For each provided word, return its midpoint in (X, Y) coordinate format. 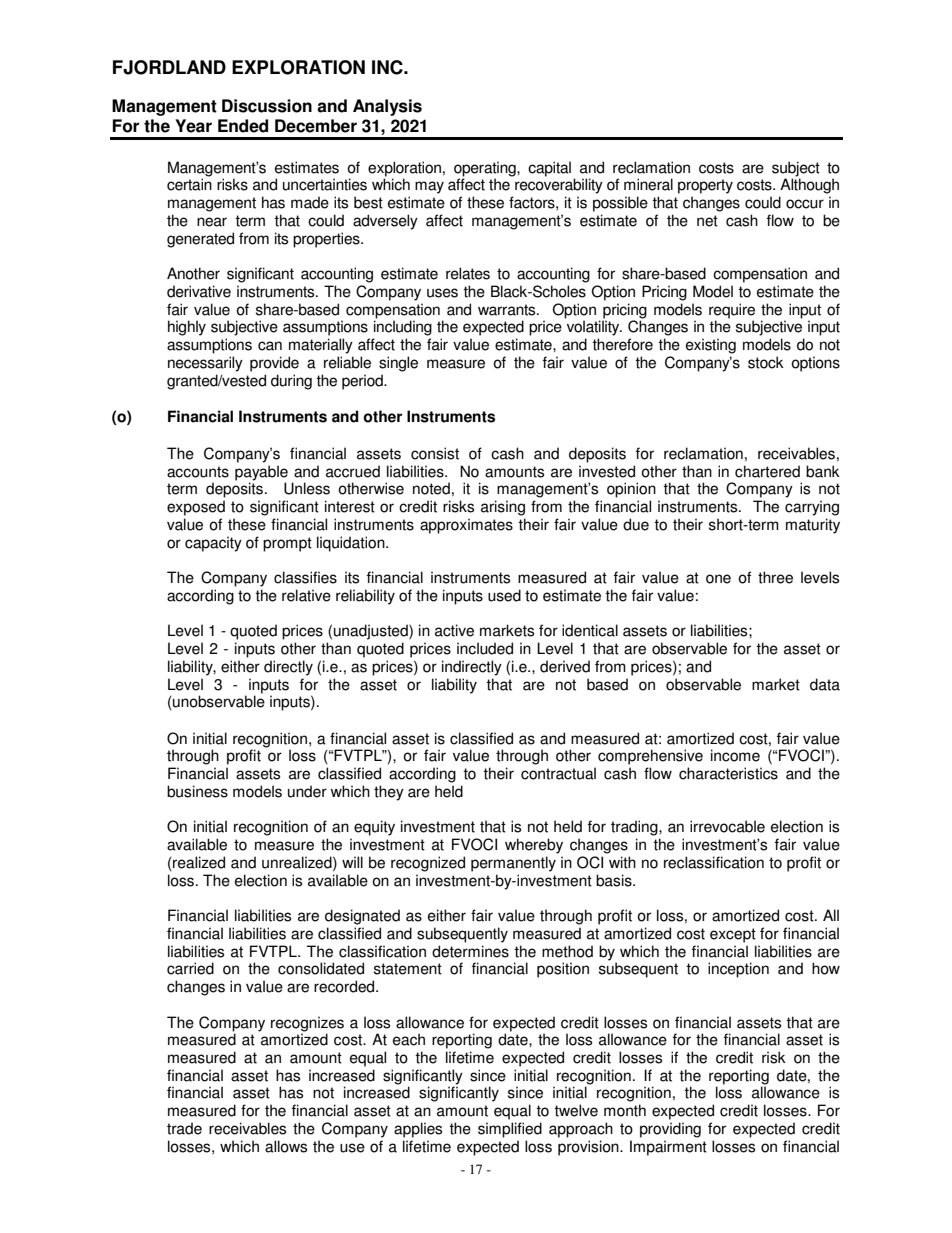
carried (190, 968)
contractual (558, 773)
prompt (287, 544)
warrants (508, 310)
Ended (243, 126)
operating (486, 169)
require (732, 311)
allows (286, 1146)
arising (503, 508)
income (735, 755)
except (733, 935)
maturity (813, 526)
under (307, 791)
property (705, 186)
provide (274, 364)
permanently (513, 864)
